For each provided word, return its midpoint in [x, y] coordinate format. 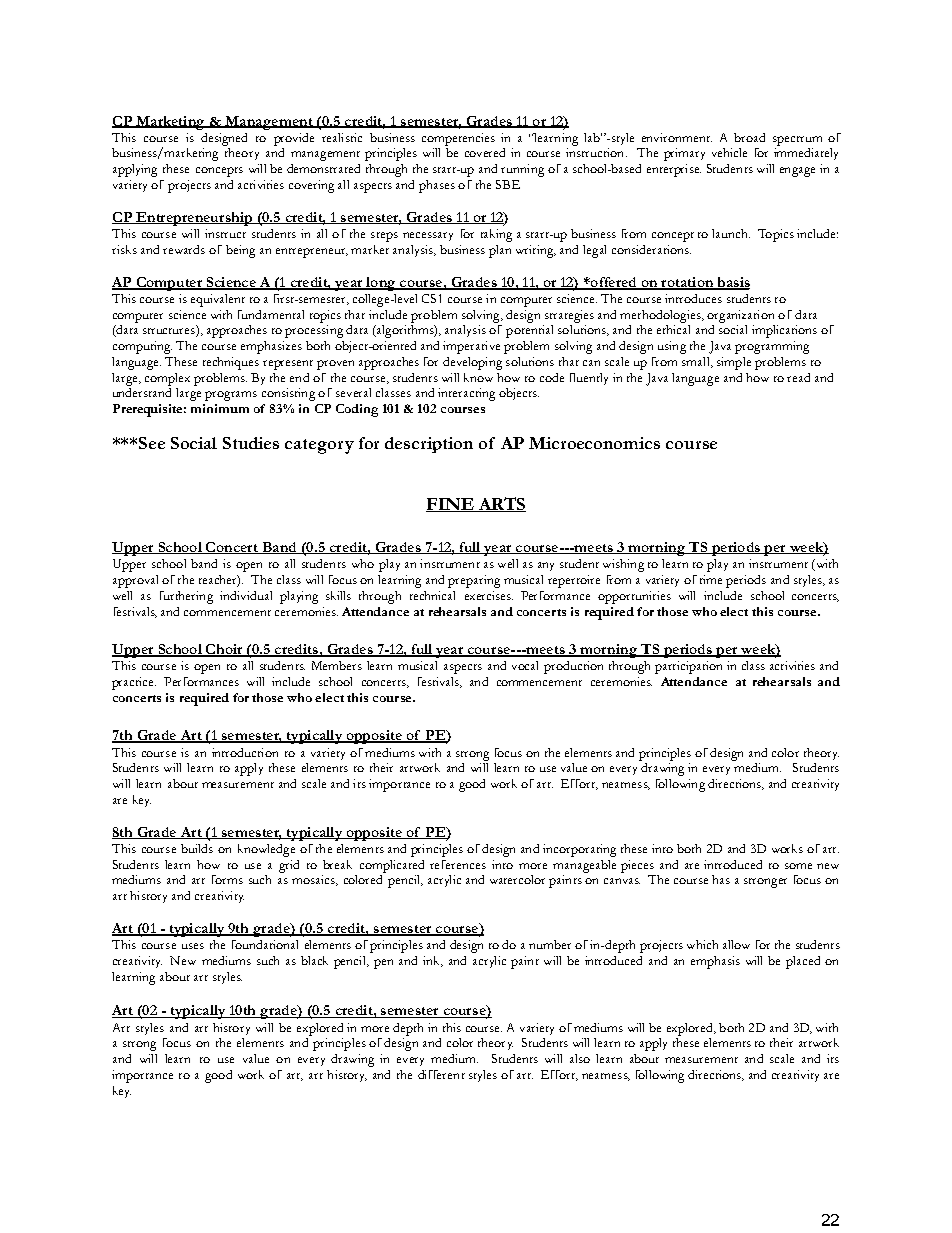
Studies [251, 443]
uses [193, 946]
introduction [245, 752]
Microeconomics [594, 443]
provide [294, 139]
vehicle [729, 152]
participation [688, 667]
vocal [525, 665]
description [429, 445]
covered [485, 152]
